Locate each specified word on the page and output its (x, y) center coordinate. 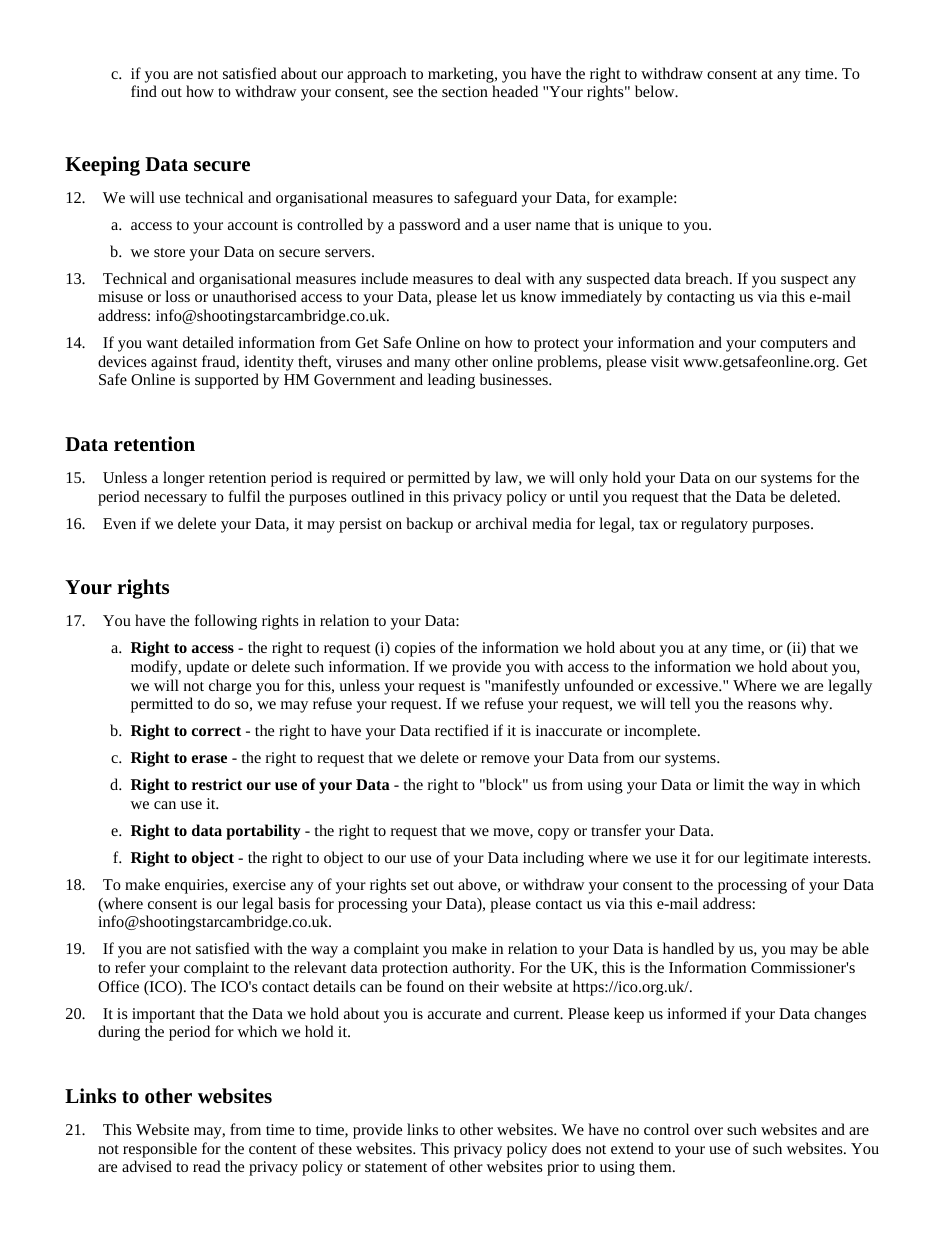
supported (227, 381)
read (207, 1166)
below (656, 91)
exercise (259, 884)
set (420, 885)
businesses (515, 379)
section (465, 91)
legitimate (776, 859)
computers (794, 345)
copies (415, 649)
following (226, 622)
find (144, 91)
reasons (772, 705)
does (566, 1148)
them (656, 1166)
